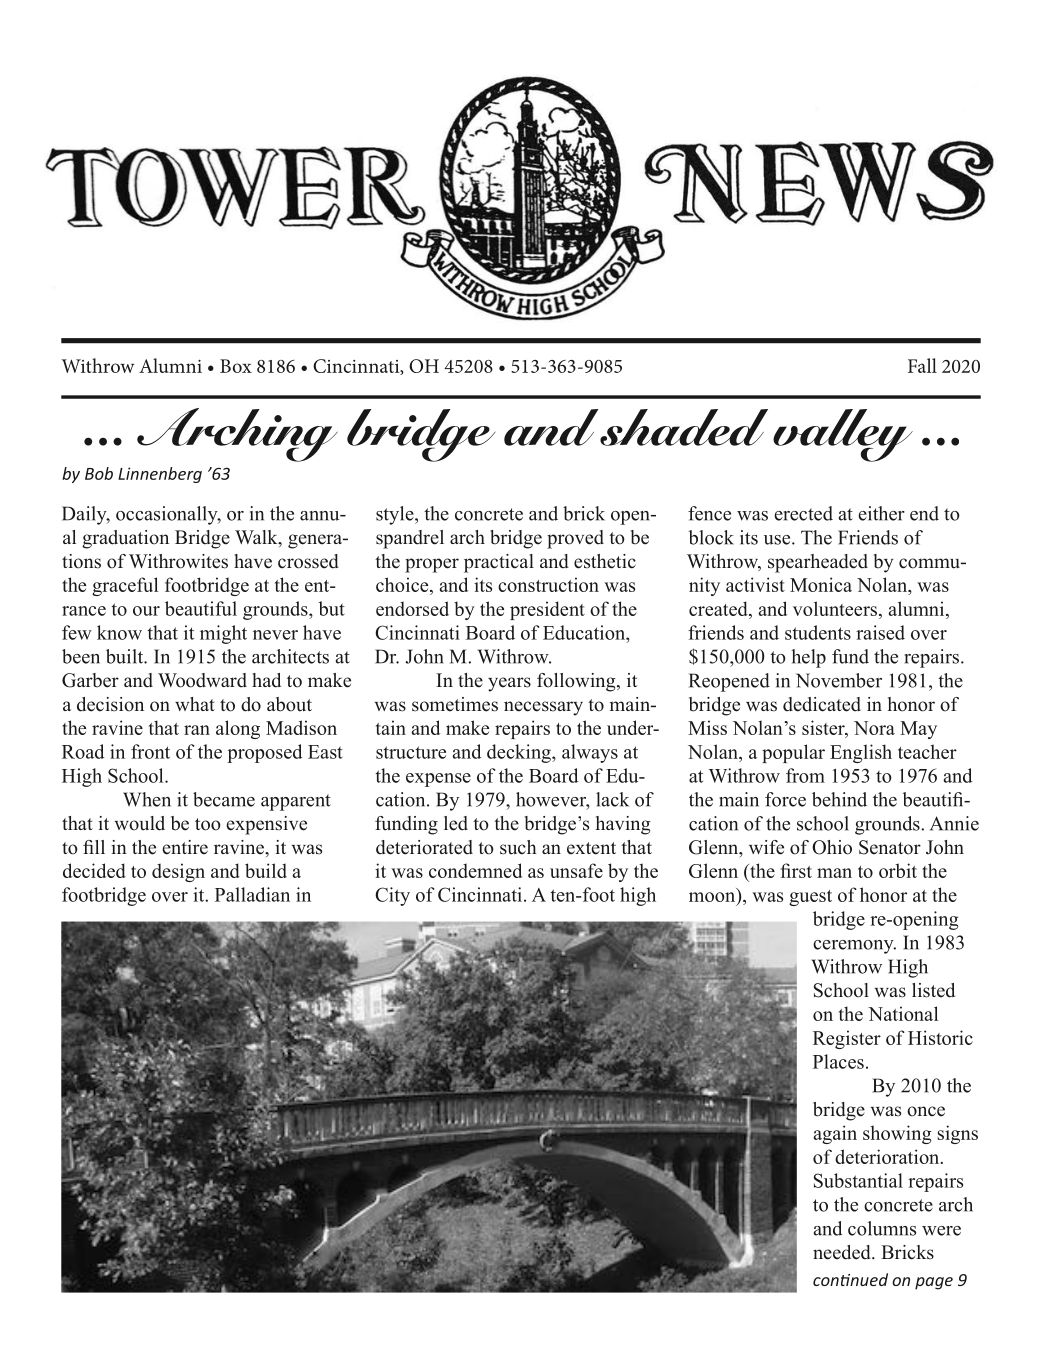  What do you see at coordinates (684, 427) in the screenshot?
I see `shaded` at bounding box center [684, 427].
